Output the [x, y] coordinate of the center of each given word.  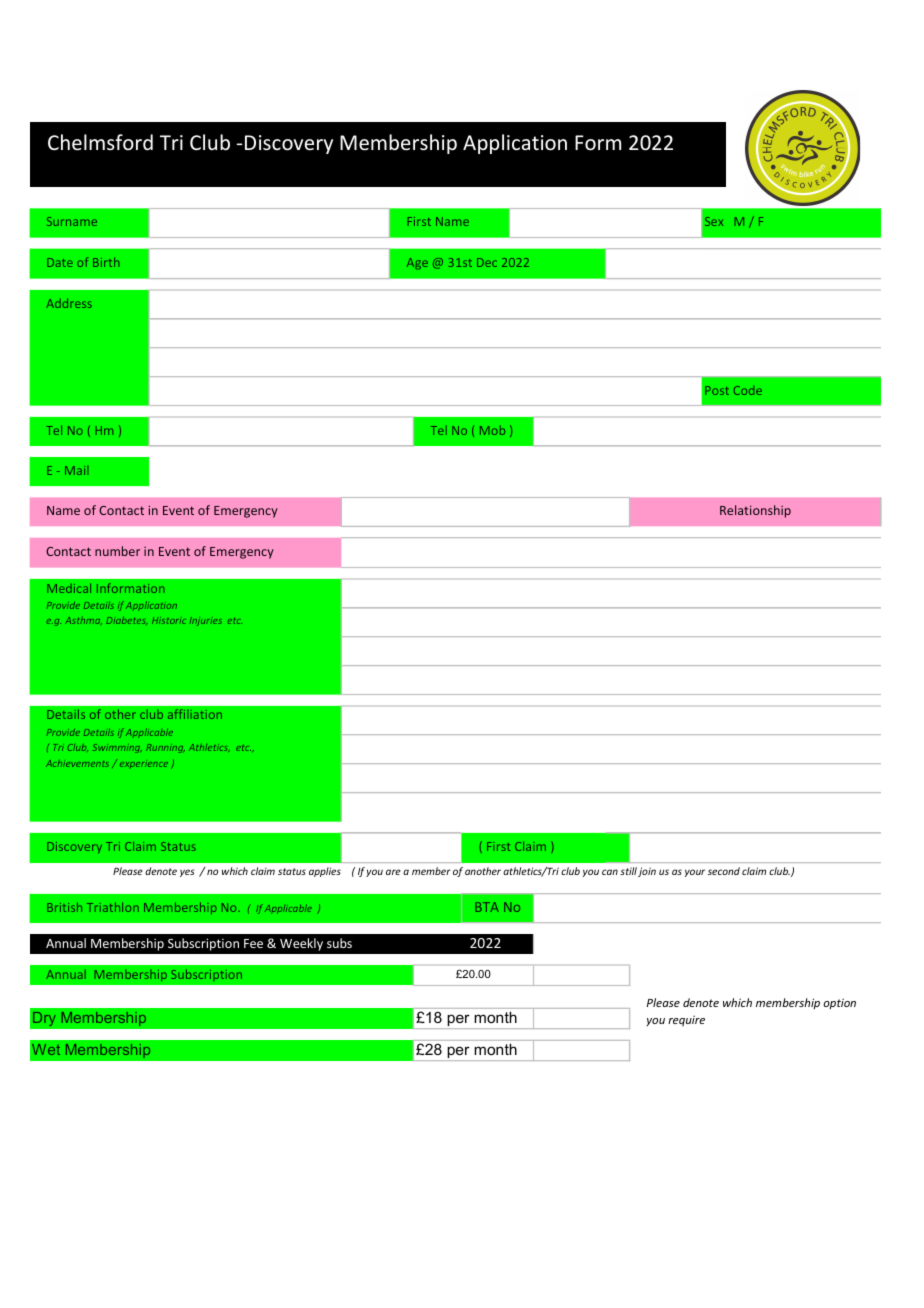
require [686, 1020]
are [393, 872]
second [724, 871]
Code [748, 390]
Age [417, 263]
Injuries [206, 621]
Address [69, 303]
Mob [492, 430]
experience [144, 765]
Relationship [755, 511]
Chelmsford [100, 142]
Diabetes [127, 620]
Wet [46, 1049]
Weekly [301, 944]
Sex [714, 221]
